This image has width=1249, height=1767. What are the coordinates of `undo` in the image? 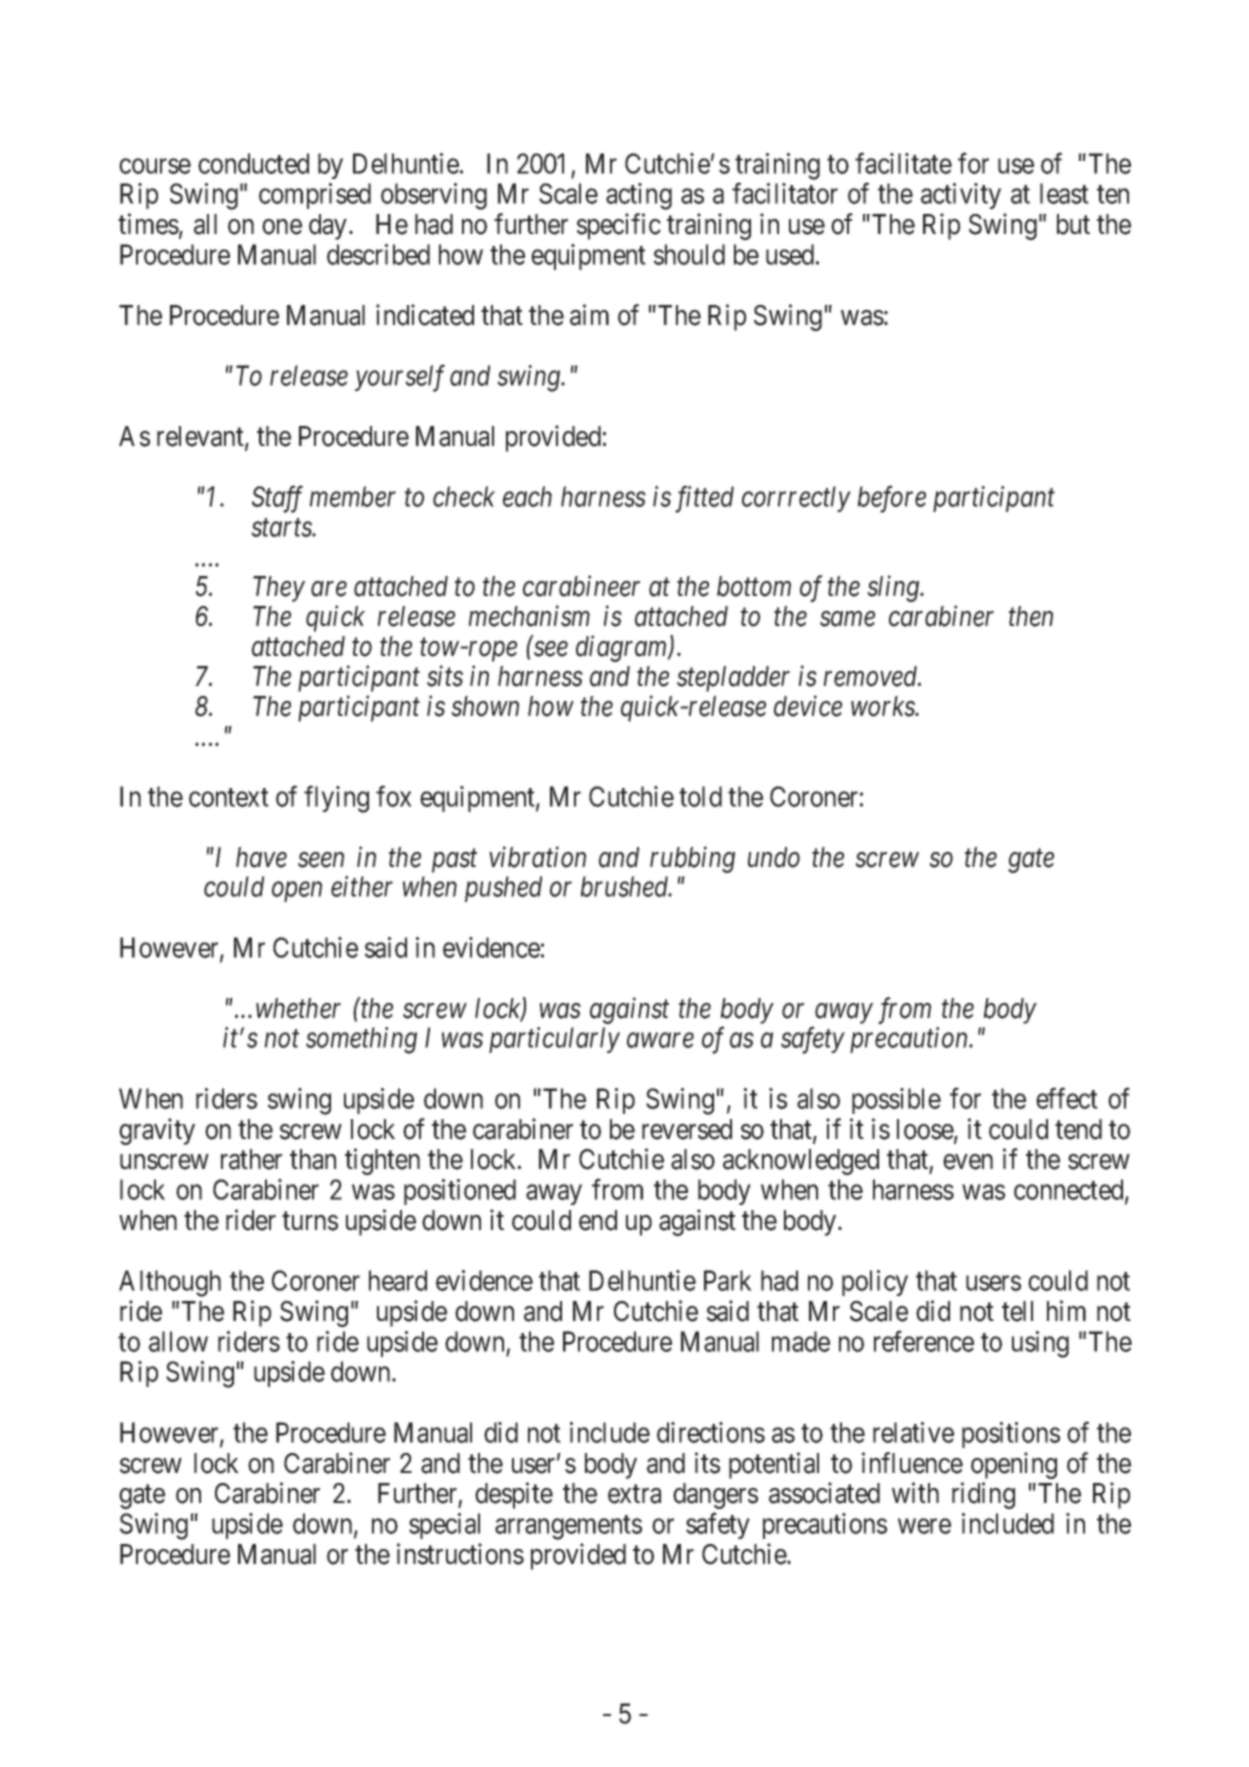 It's located at (774, 857).
